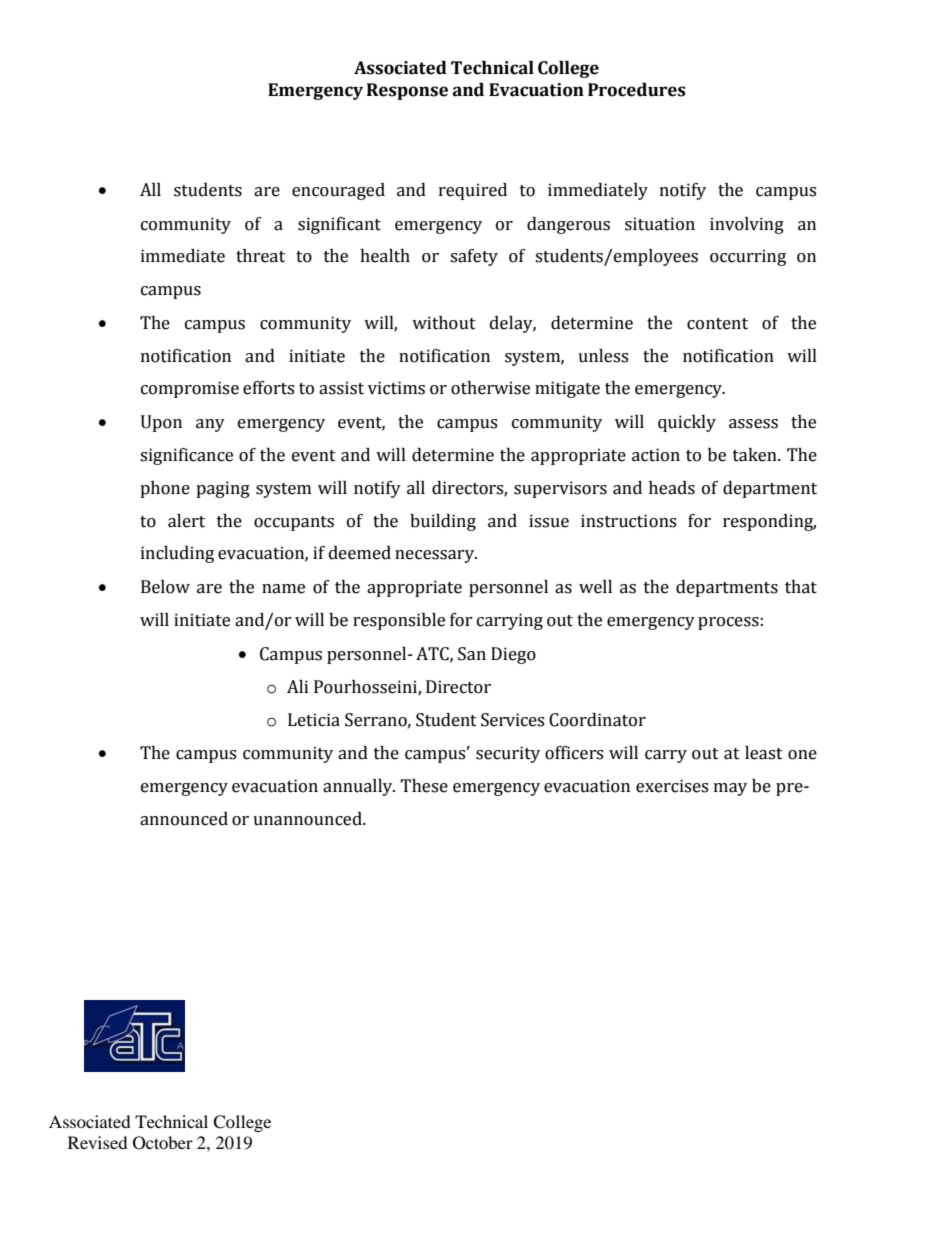 This screenshot has height=1233, width=952. I want to click on These, so click(424, 786).
